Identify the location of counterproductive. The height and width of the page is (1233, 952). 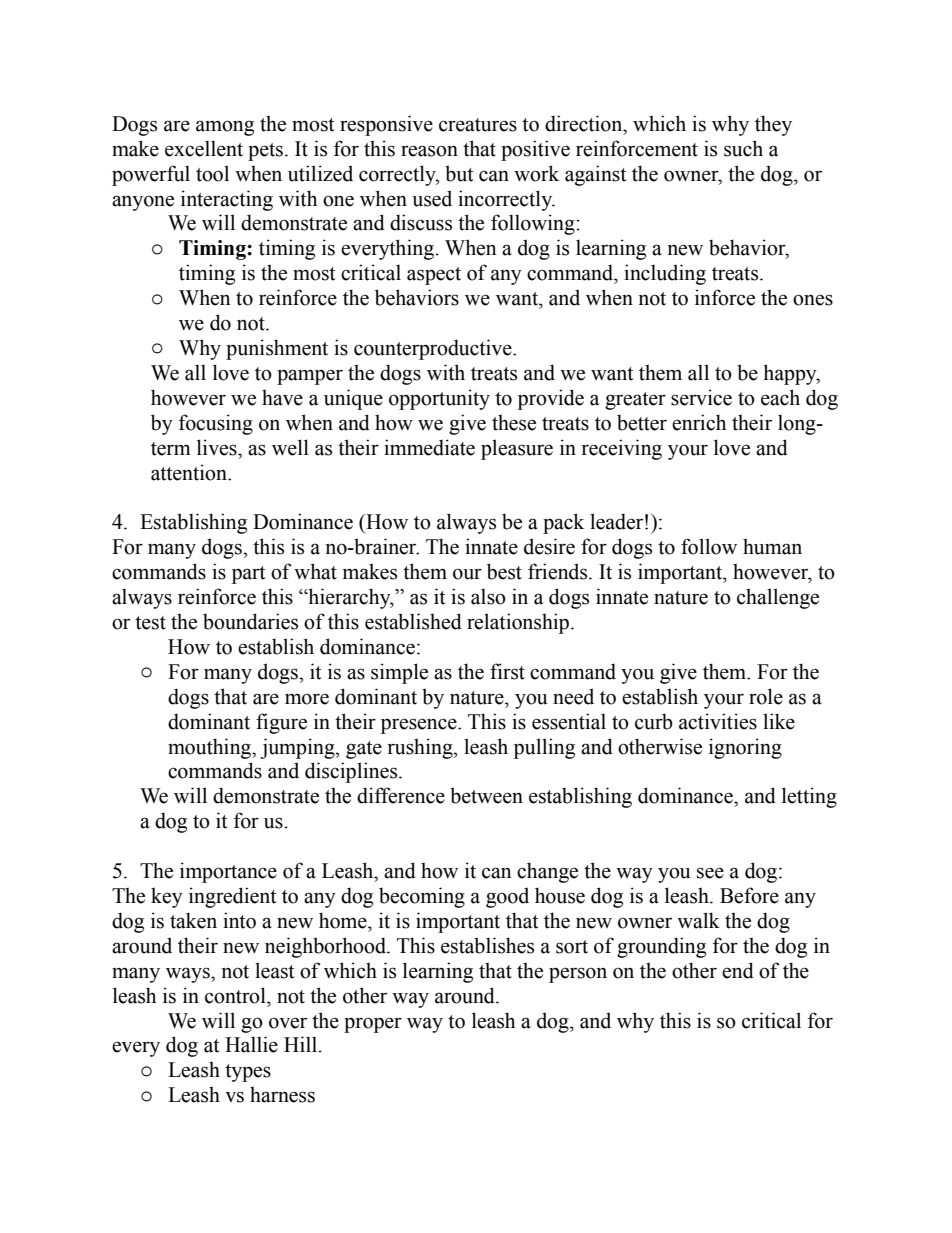
(434, 349).
